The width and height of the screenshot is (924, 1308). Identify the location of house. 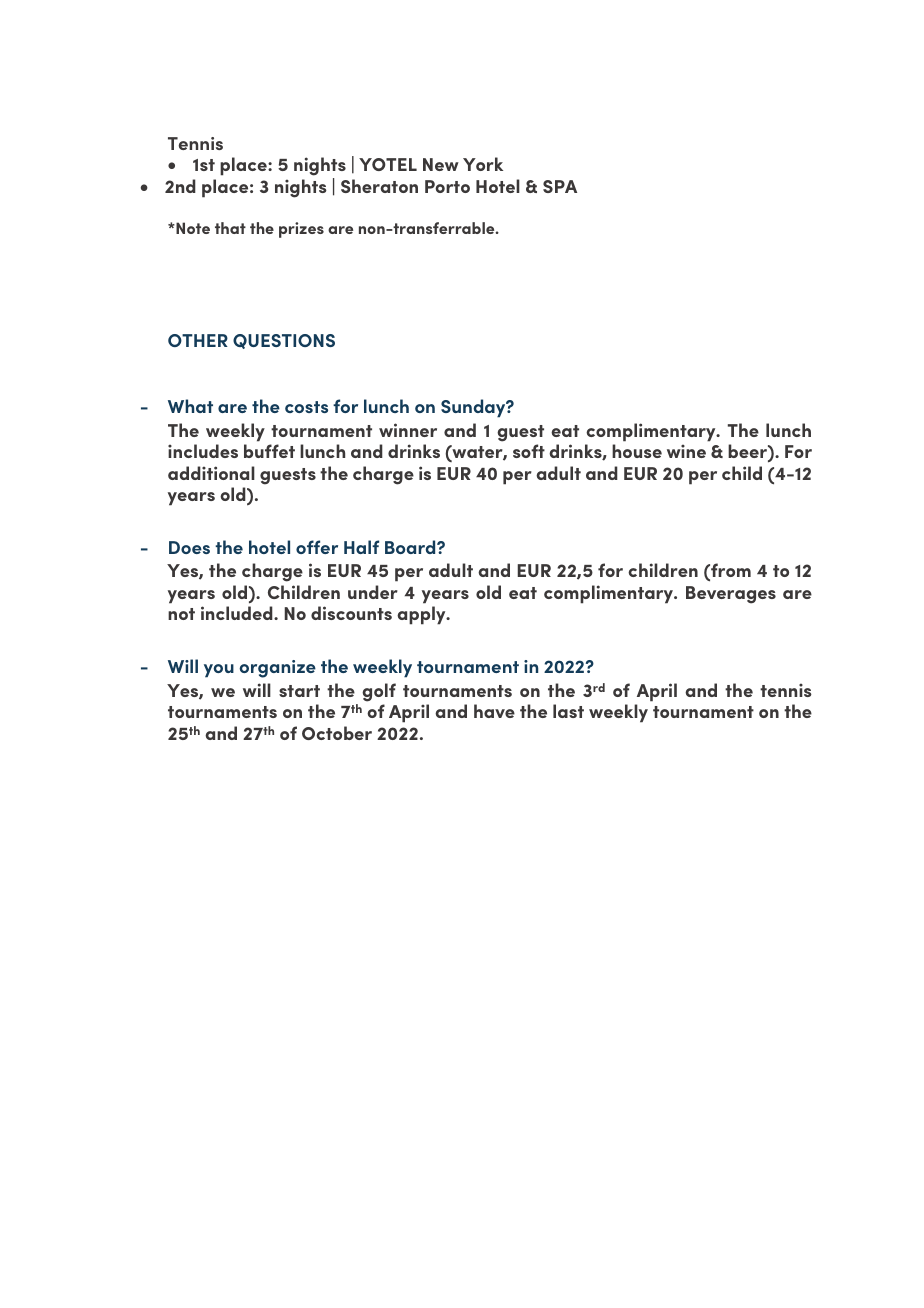
(637, 451).
